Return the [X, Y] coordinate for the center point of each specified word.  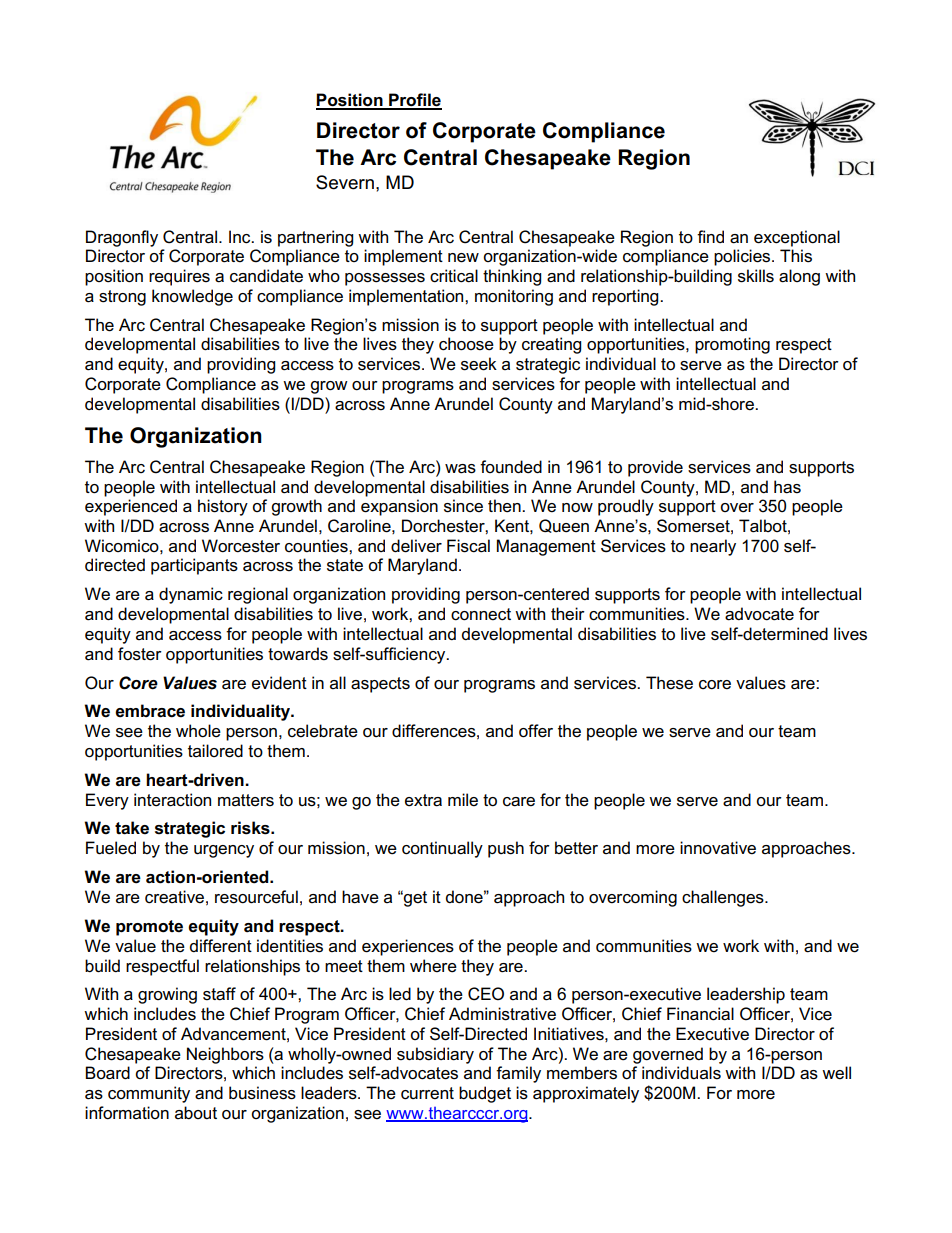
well [836, 1073]
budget [485, 1094]
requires [179, 277]
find [710, 236]
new [463, 258]
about [196, 1113]
